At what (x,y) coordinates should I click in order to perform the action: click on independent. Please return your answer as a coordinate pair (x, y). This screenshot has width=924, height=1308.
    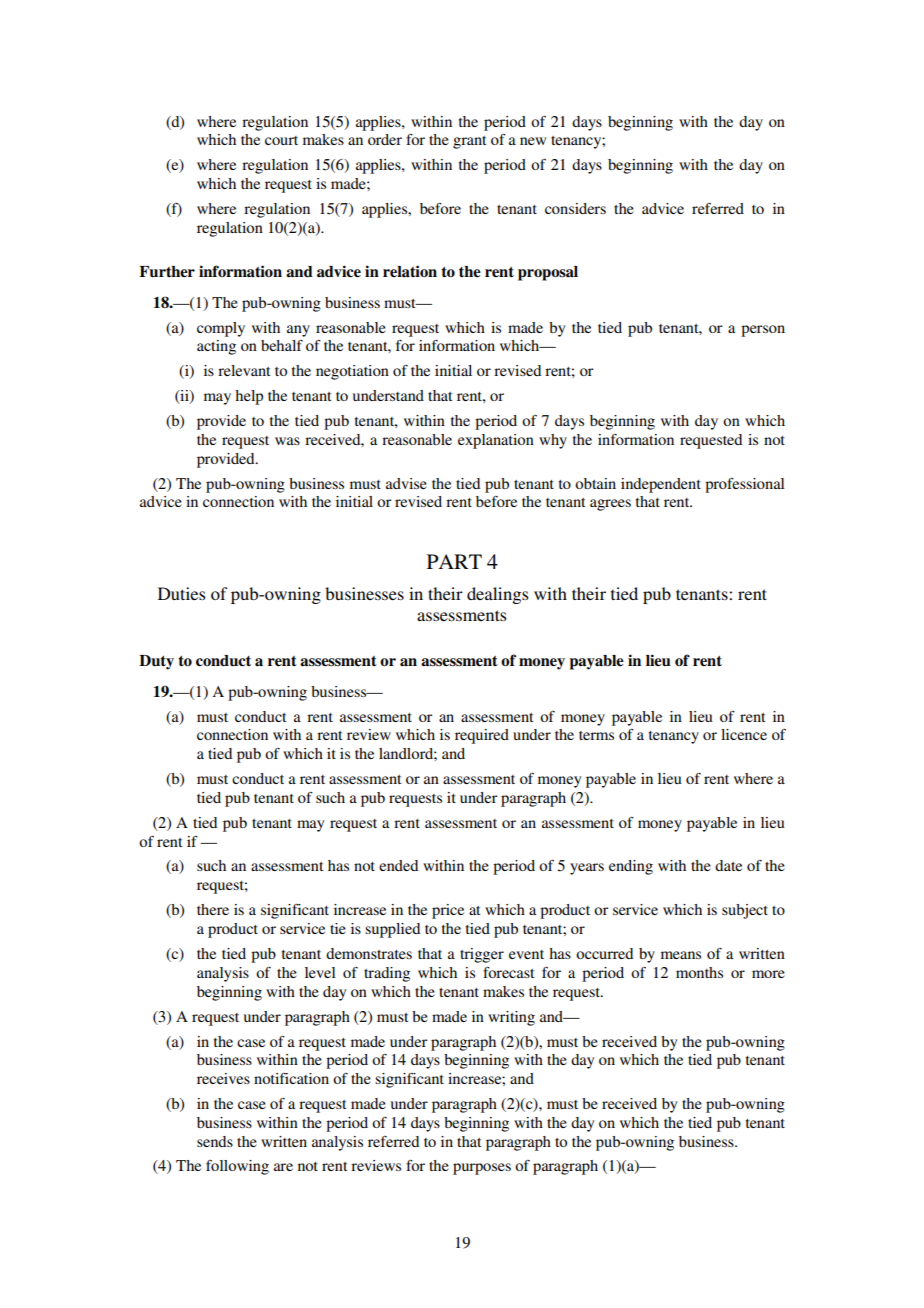
    Looking at the image, I should click on (661, 485).
